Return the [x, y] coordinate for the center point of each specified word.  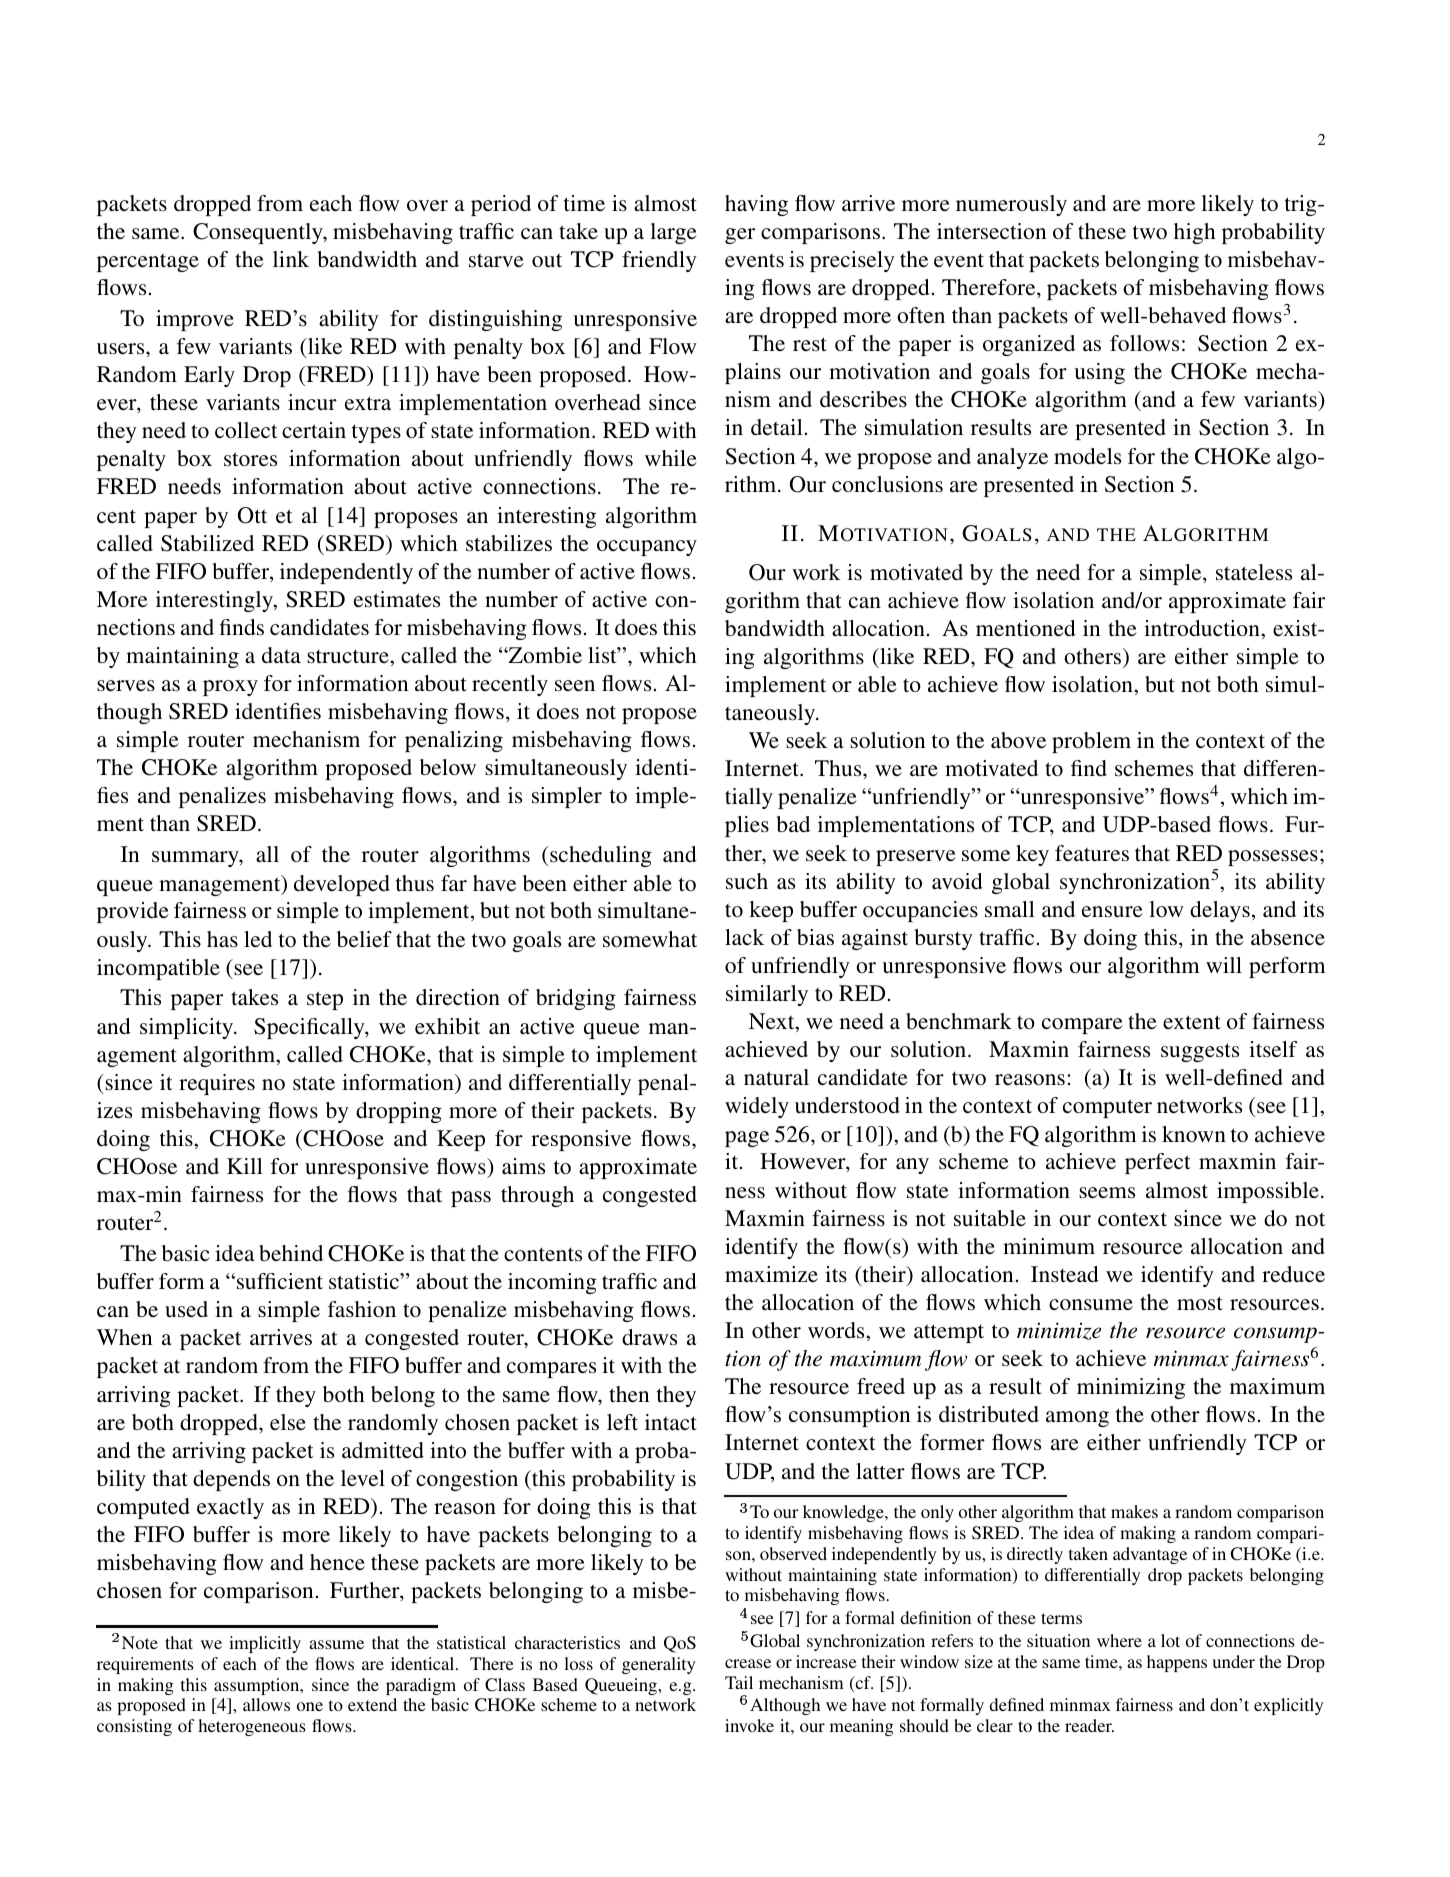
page [747, 1139]
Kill [245, 1166]
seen [575, 686]
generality [658, 1665]
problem [1091, 742]
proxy [230, 688]
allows [266, 1704]
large [673, 233]
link [291, 259]
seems [1107, 1192]
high [1195, 233]
